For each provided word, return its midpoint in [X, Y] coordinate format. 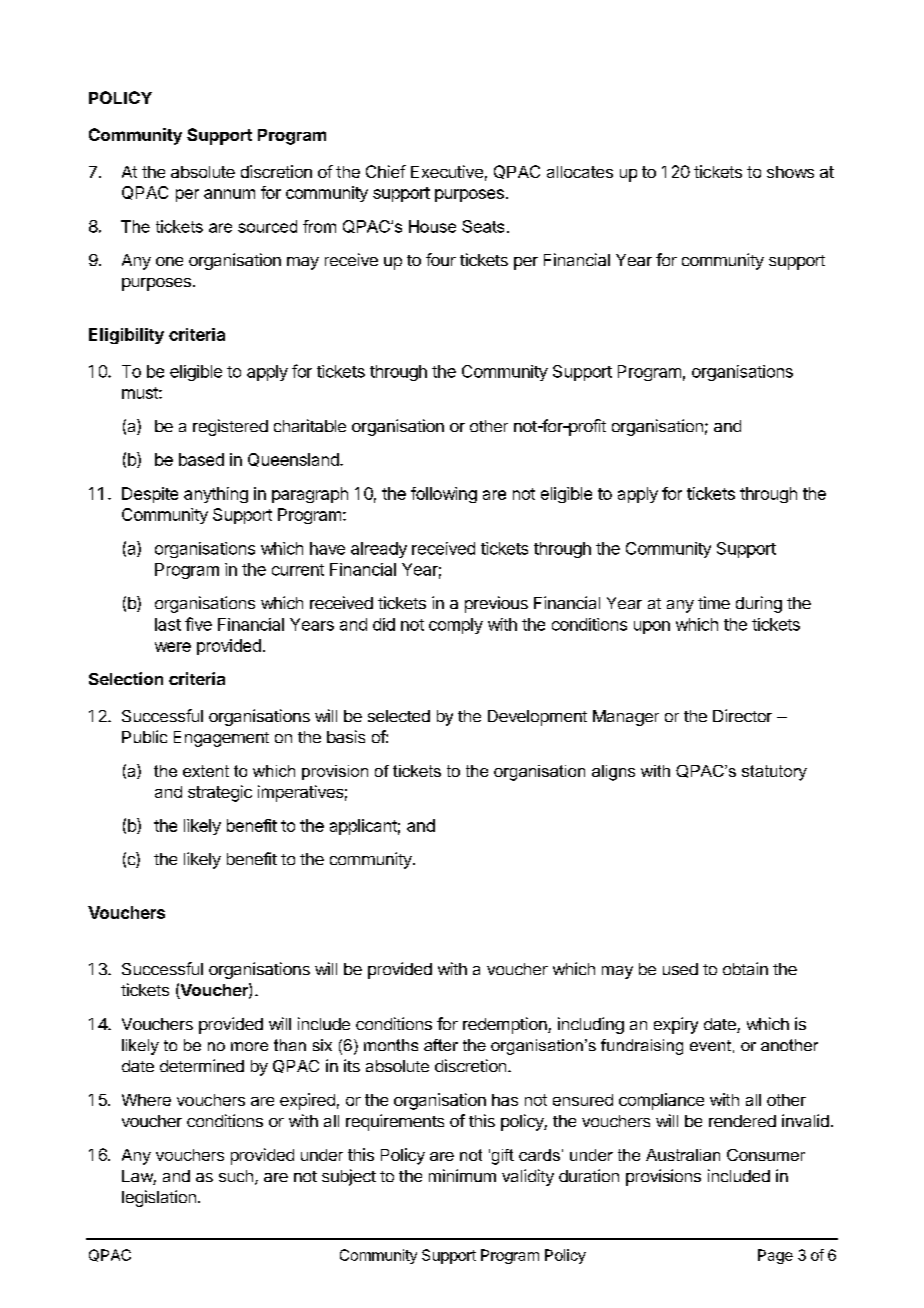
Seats [483, 226]
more [249, 1046]
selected [399, 716]
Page [775, 1256]
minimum [462, 1175]
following [444, 495]
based [201, 459]
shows [790, 172]
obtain [745, 968]
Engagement [221, 739]
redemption [506, 1025]
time [714, 602]
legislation [159, 1198]
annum [229, 194]
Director [742, 715]
